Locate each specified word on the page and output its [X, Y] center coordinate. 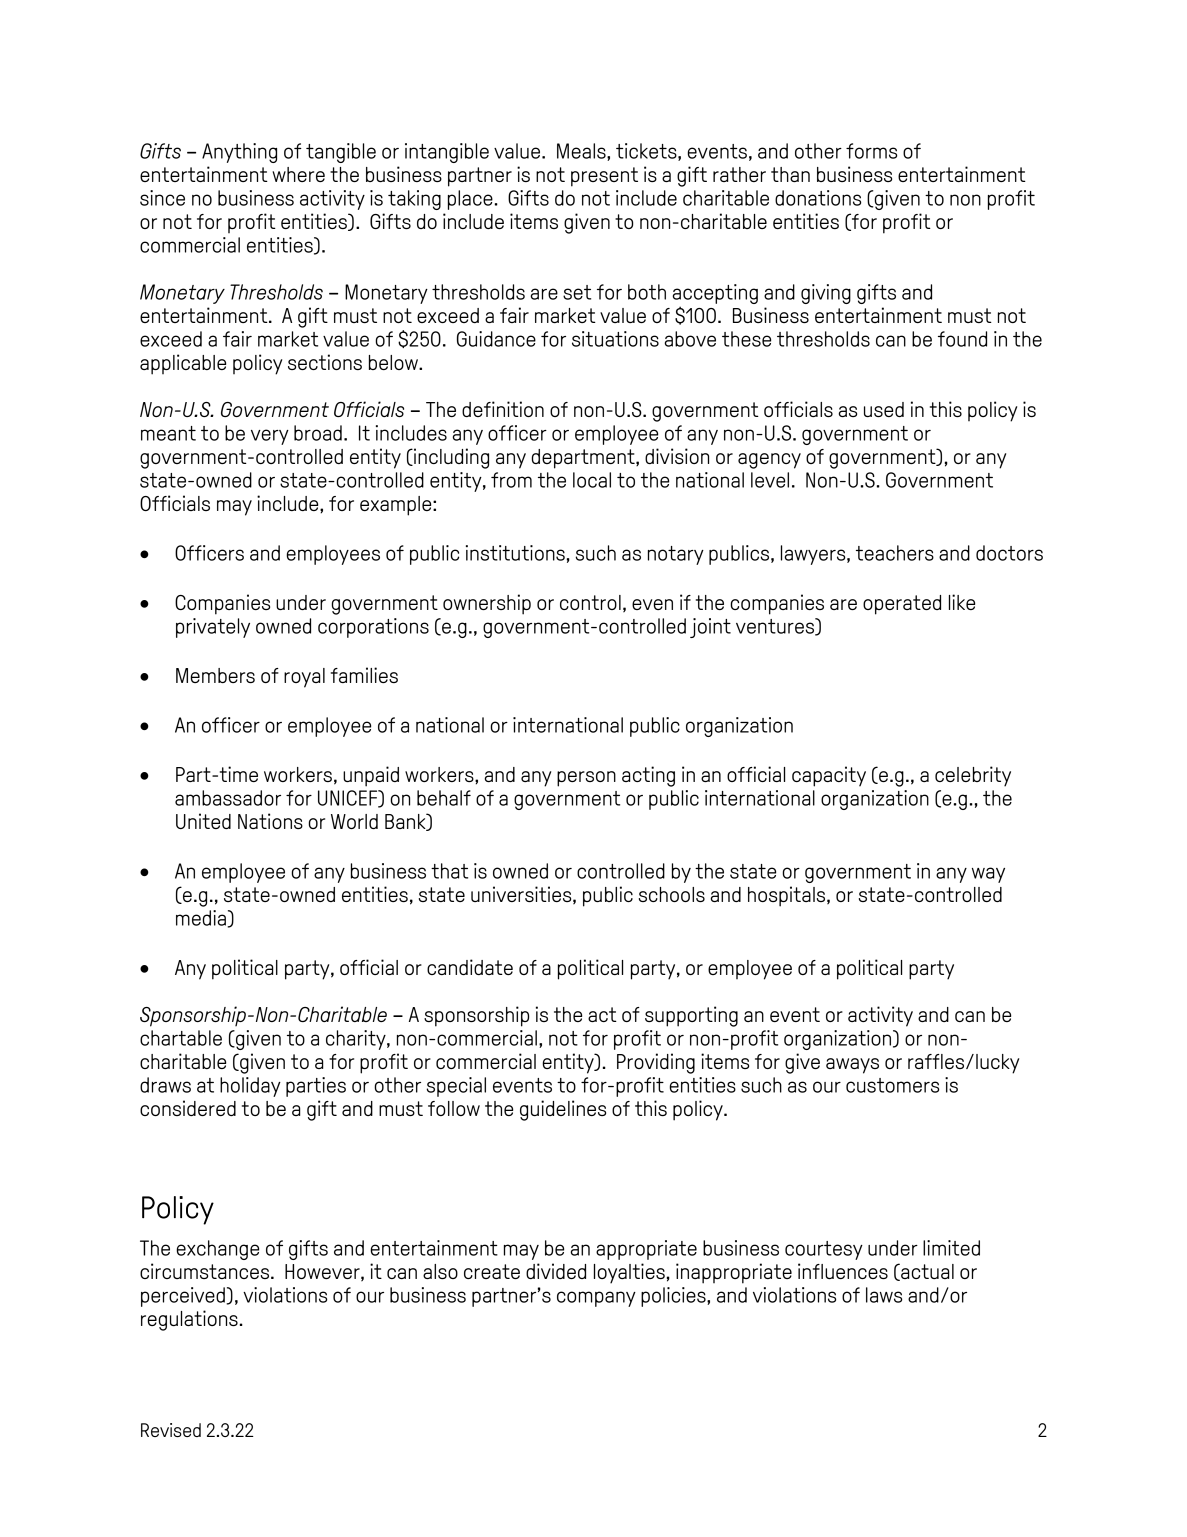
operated [902, 605]
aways [852, 1066]
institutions [515, 553]
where [298, 174]
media [202, 918]
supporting [691, 1016]
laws [884, 1295]
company [596, 1299]
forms [871, 151]
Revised [171, 1430]
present [604, 177]
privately [213, 628]
